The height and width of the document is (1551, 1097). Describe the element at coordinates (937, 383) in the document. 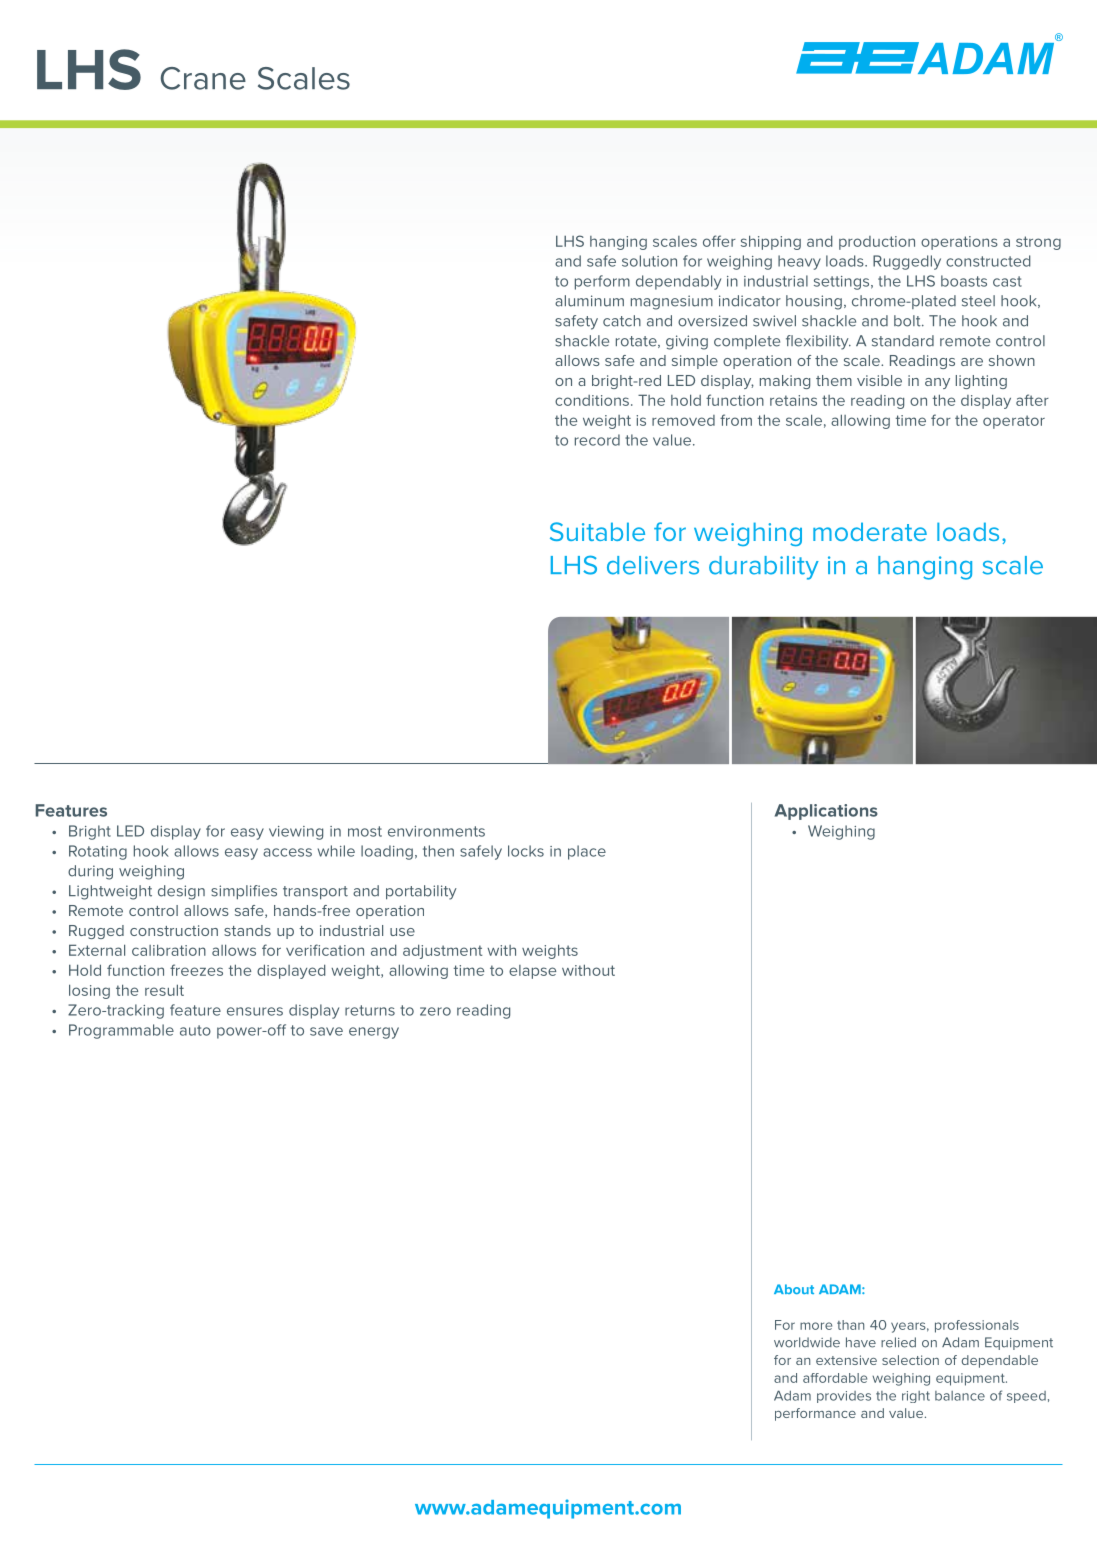

I see `any` at that location.
